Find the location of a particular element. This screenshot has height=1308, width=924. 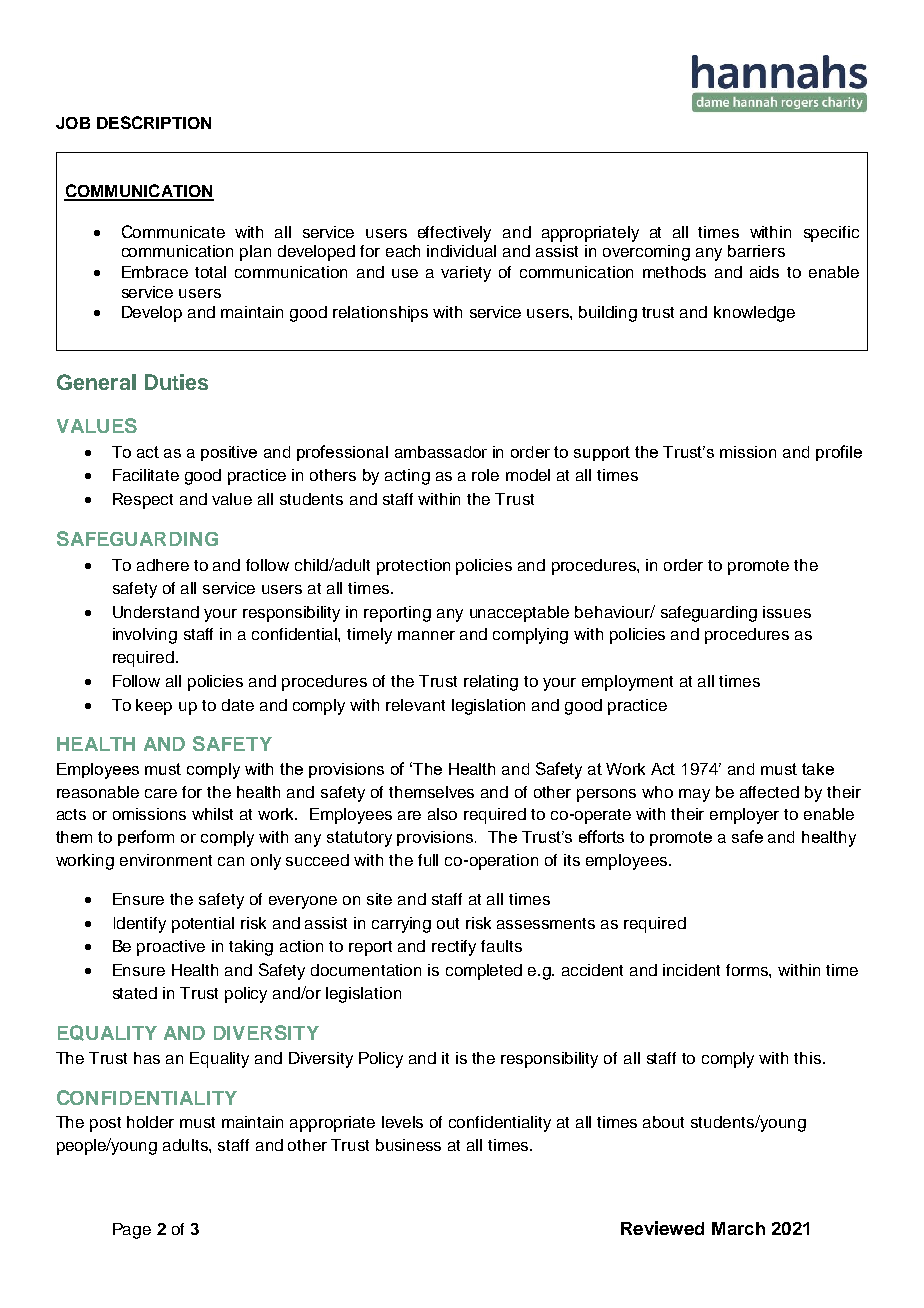

full is located at coordinates (428, 860).
